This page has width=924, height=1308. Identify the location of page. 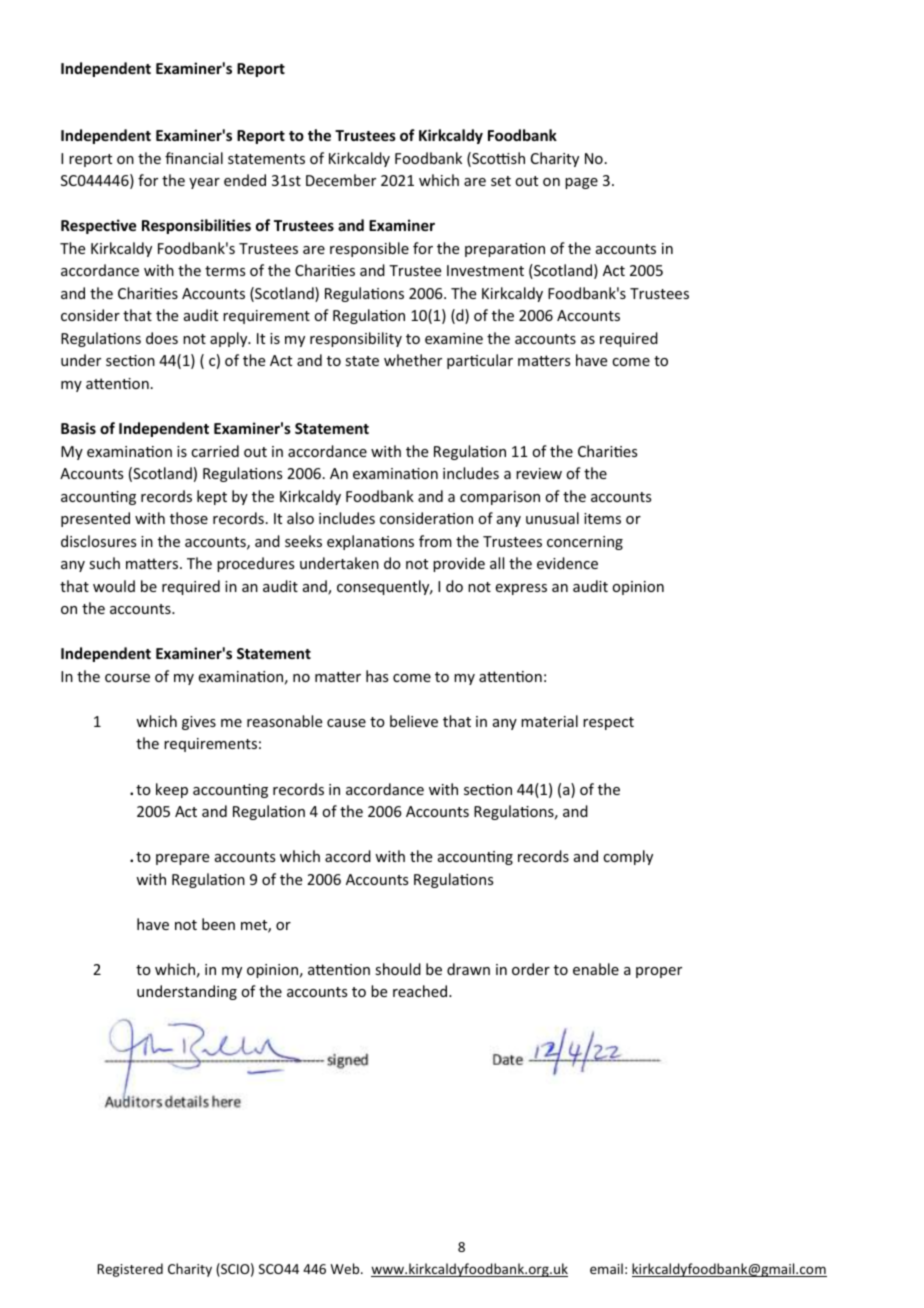
(581, 183).
